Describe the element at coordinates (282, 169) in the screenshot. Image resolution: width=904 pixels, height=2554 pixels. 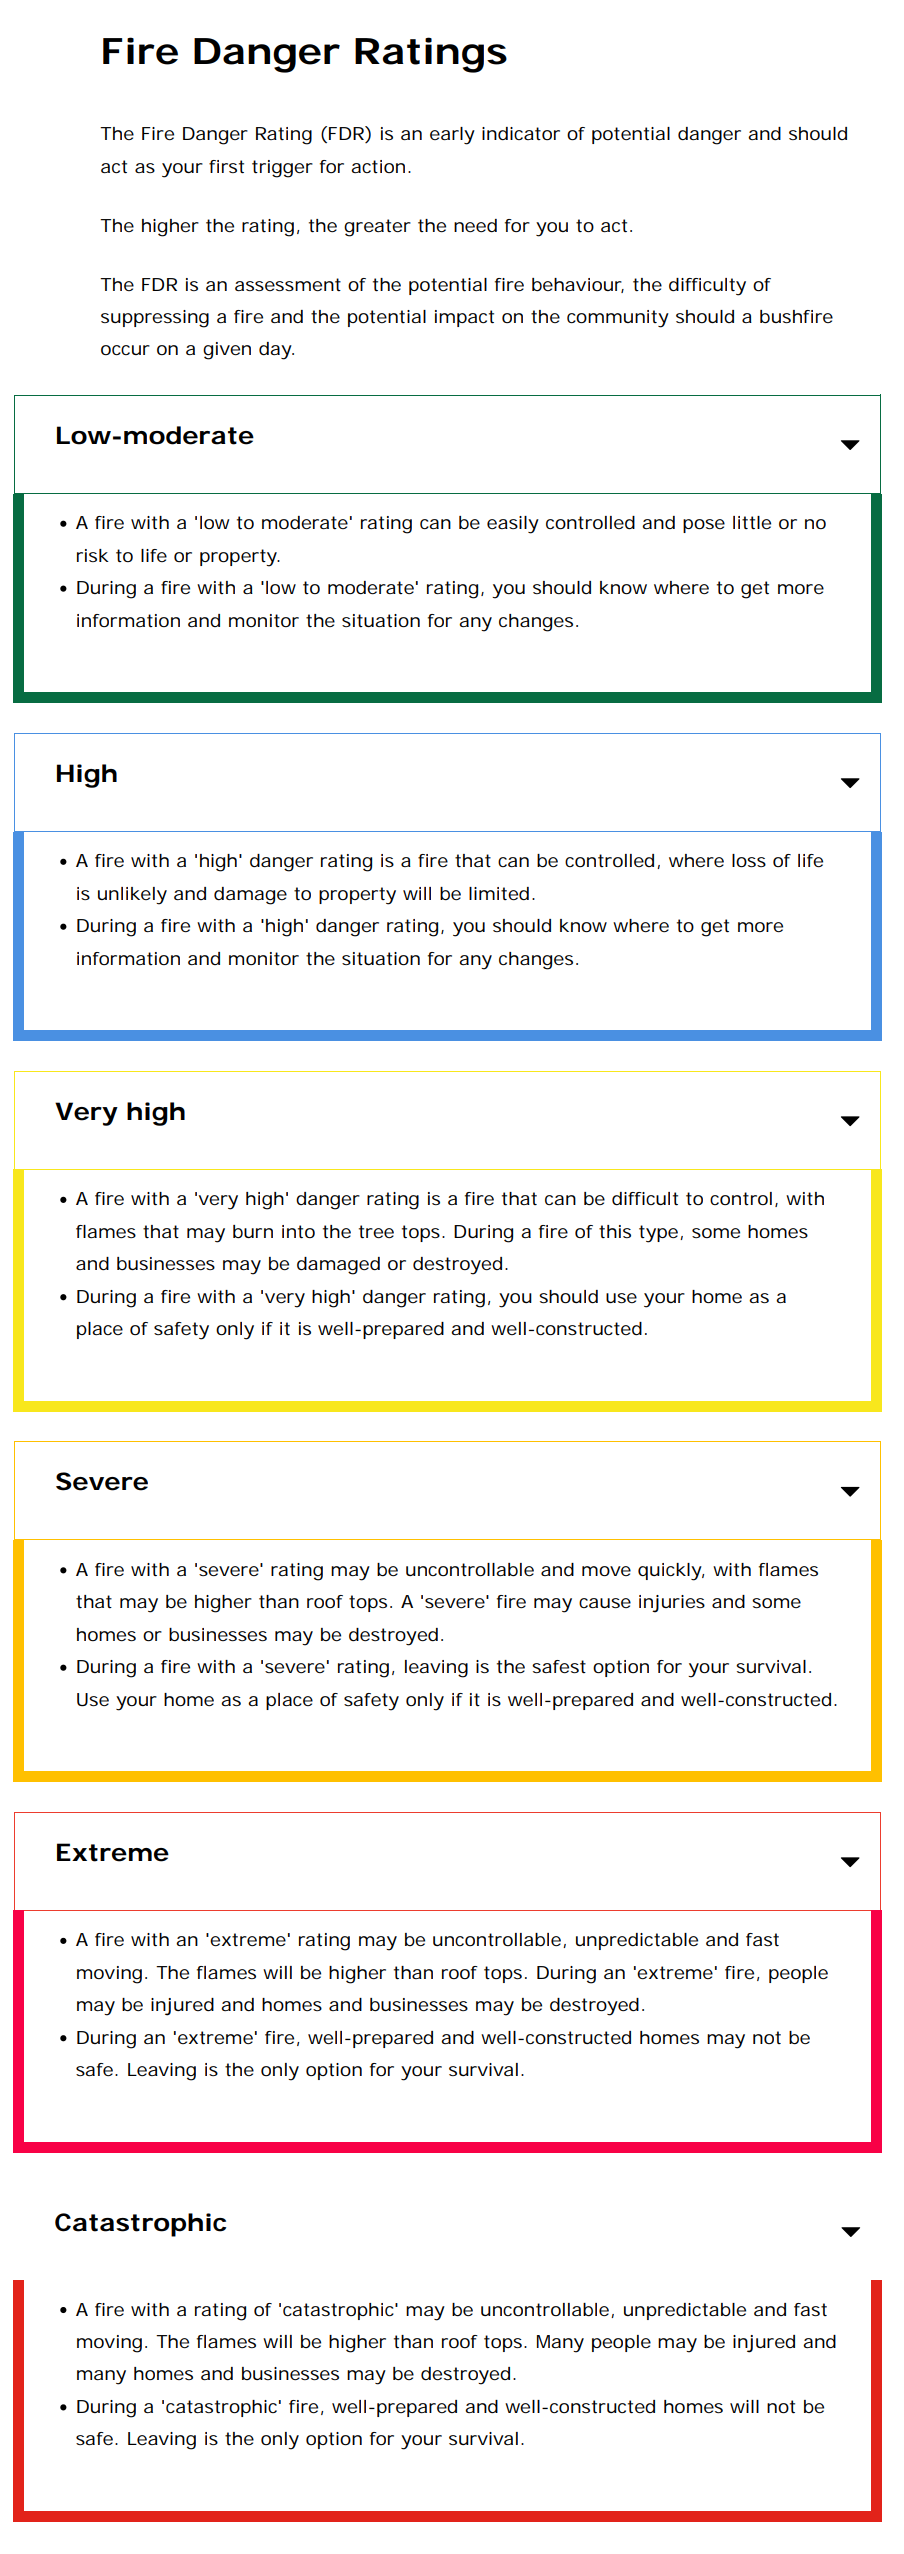
I see `trigger` at that location.
